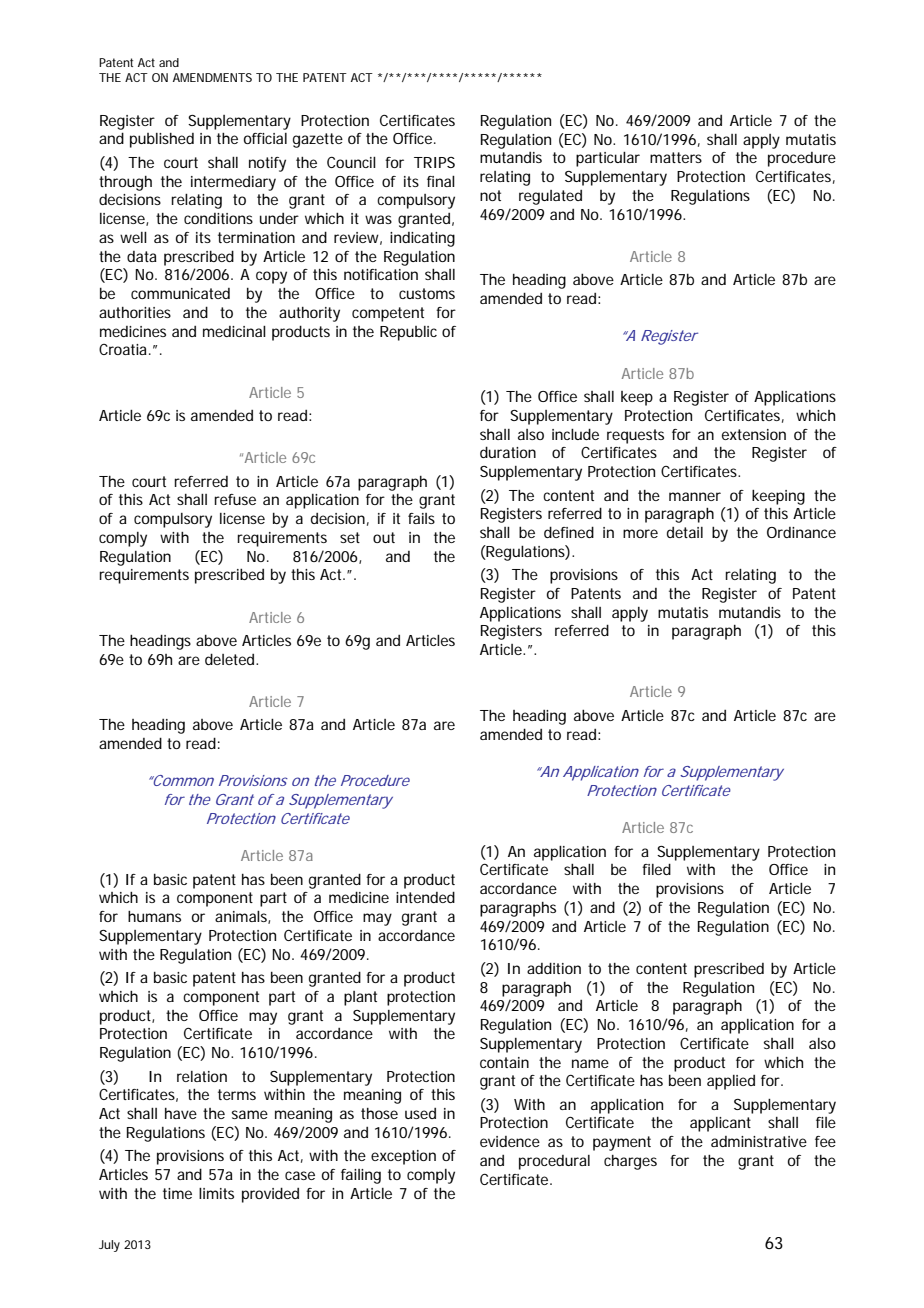 The height and width of the screenshot is (1308, 924). I want to click on AMENDMENTS, so click(212, 77).
